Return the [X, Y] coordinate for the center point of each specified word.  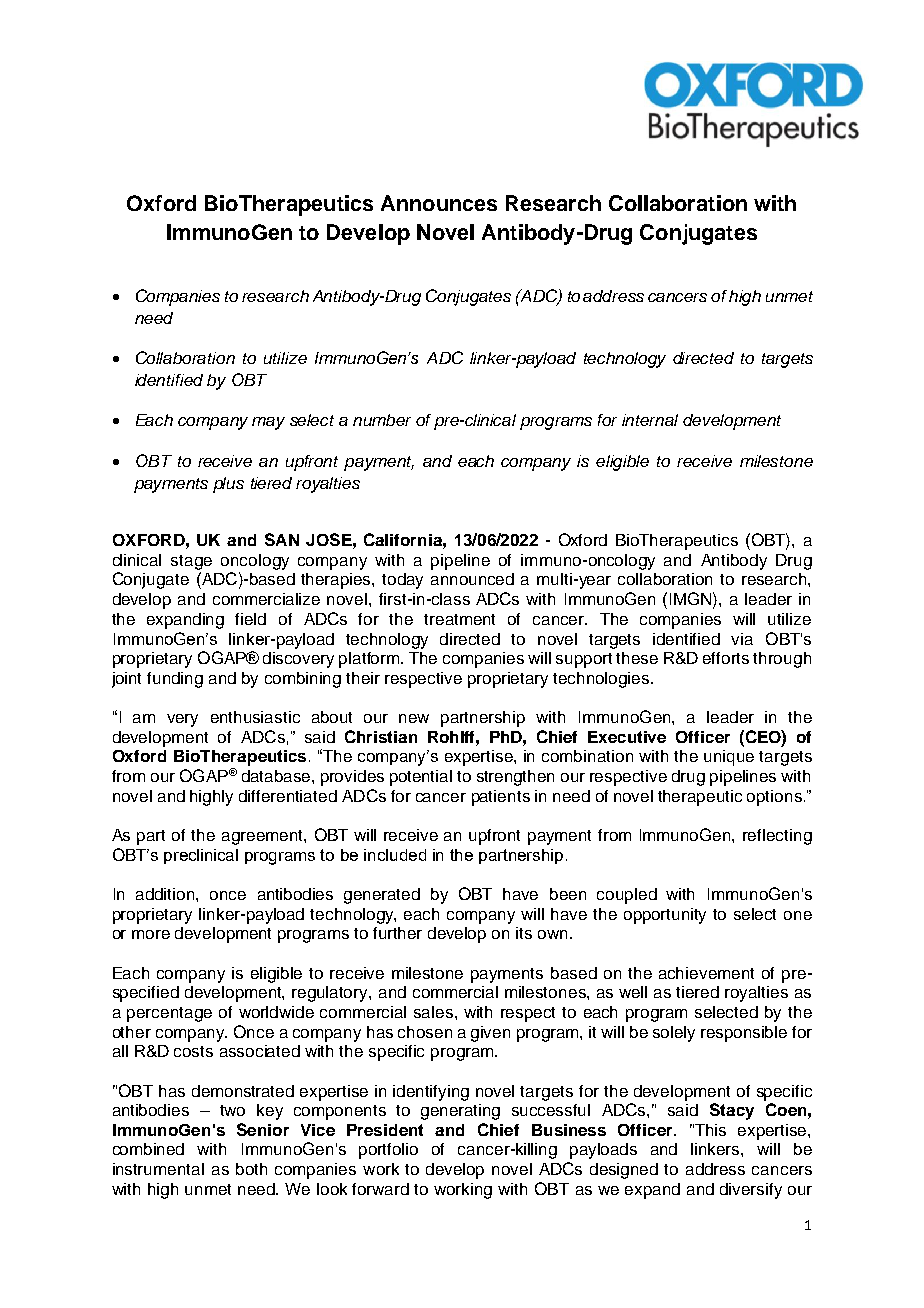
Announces [439, 203]
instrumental [158, 1169]
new [414, 718]
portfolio [388, 1151]
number [382, 420]
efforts [726, 658]
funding [175, 680]
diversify [751, 1191]
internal [650, 420]
